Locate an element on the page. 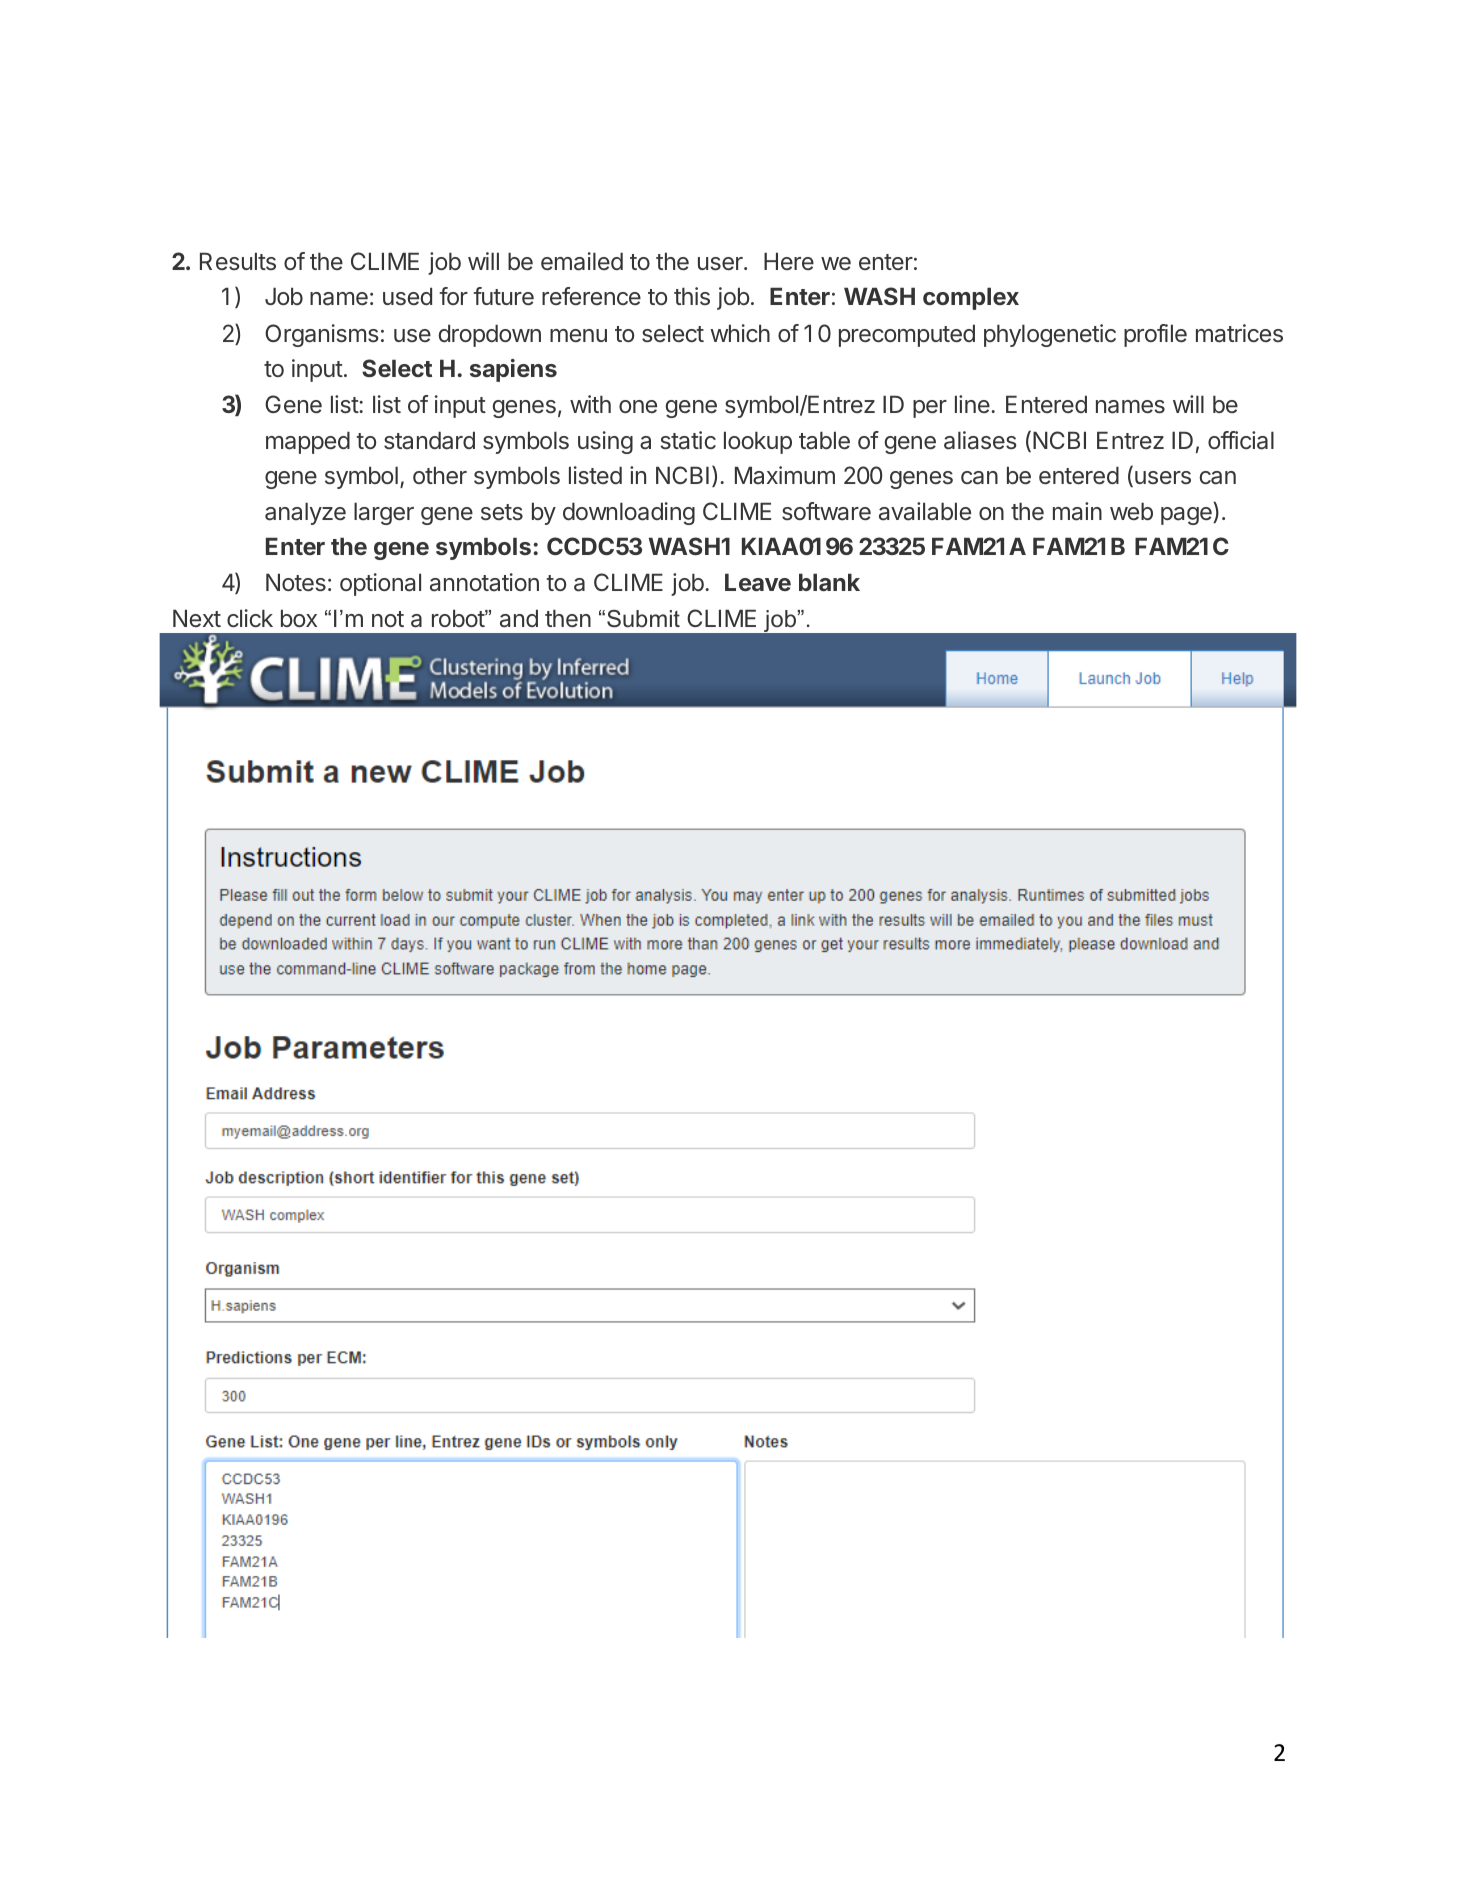  sapiens is located at coordinates (513, 370).
